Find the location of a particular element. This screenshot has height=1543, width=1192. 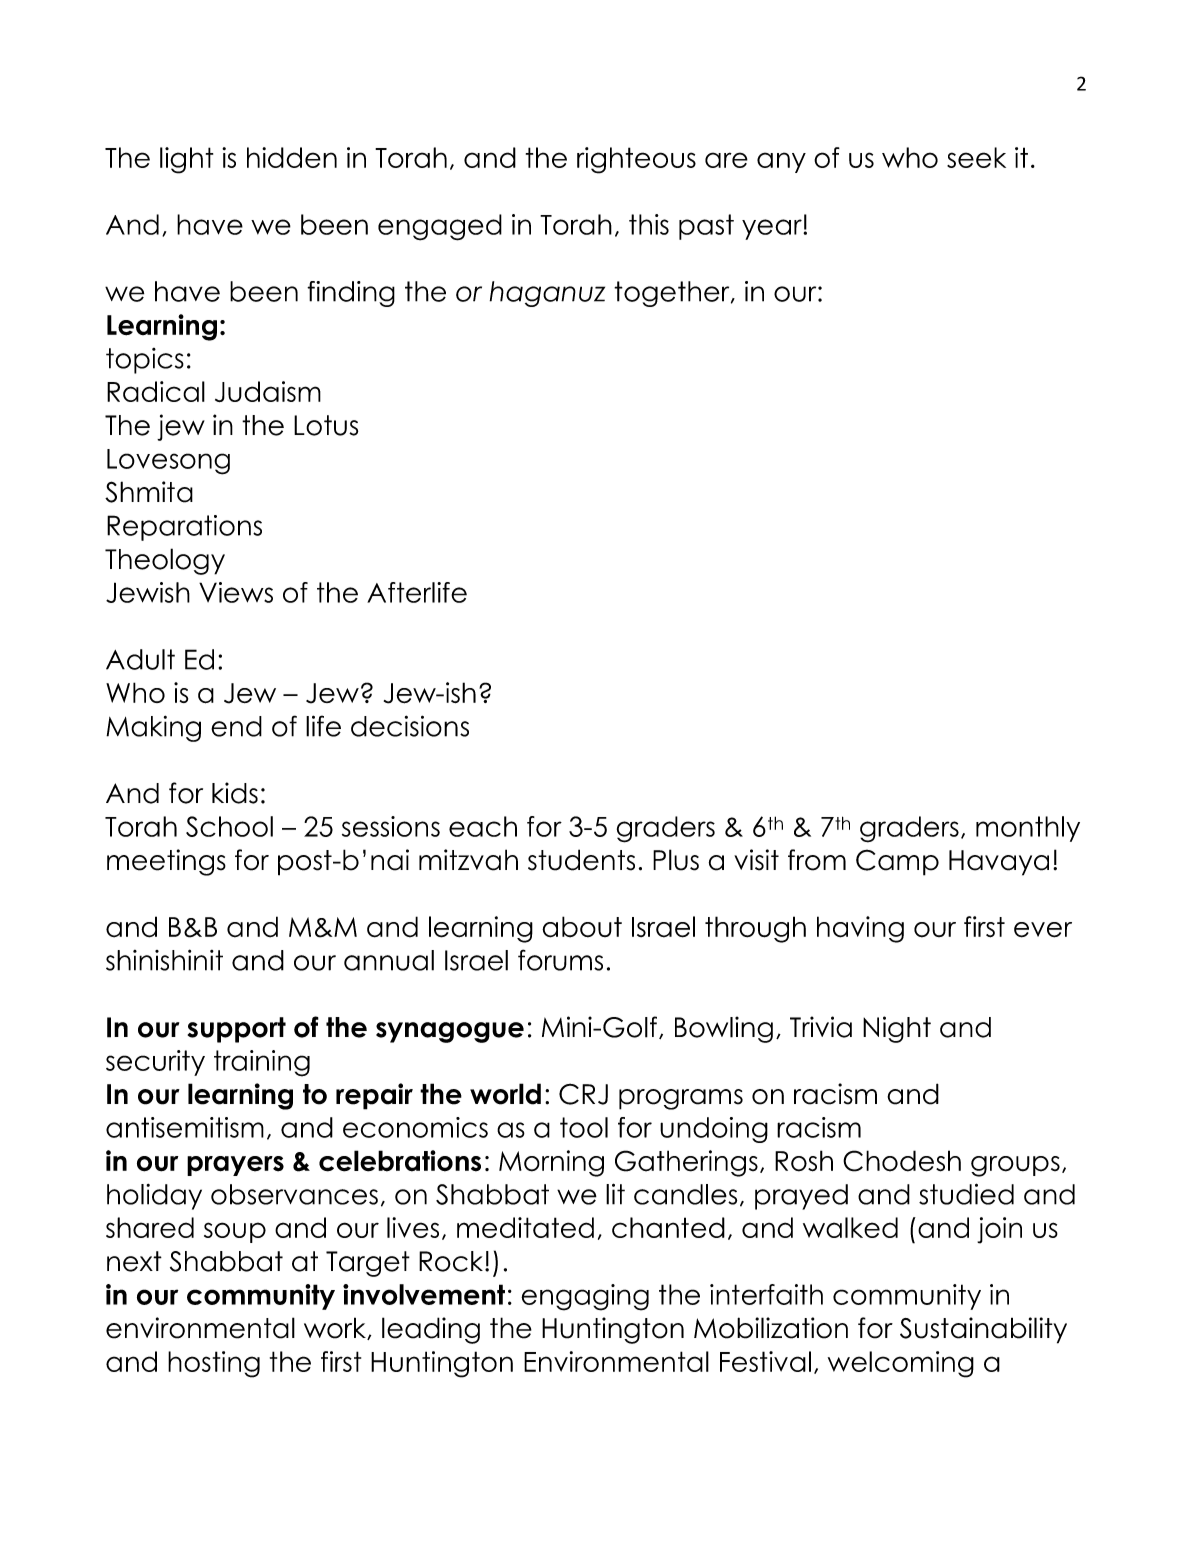

seek is located at coordinates (976, 157).
